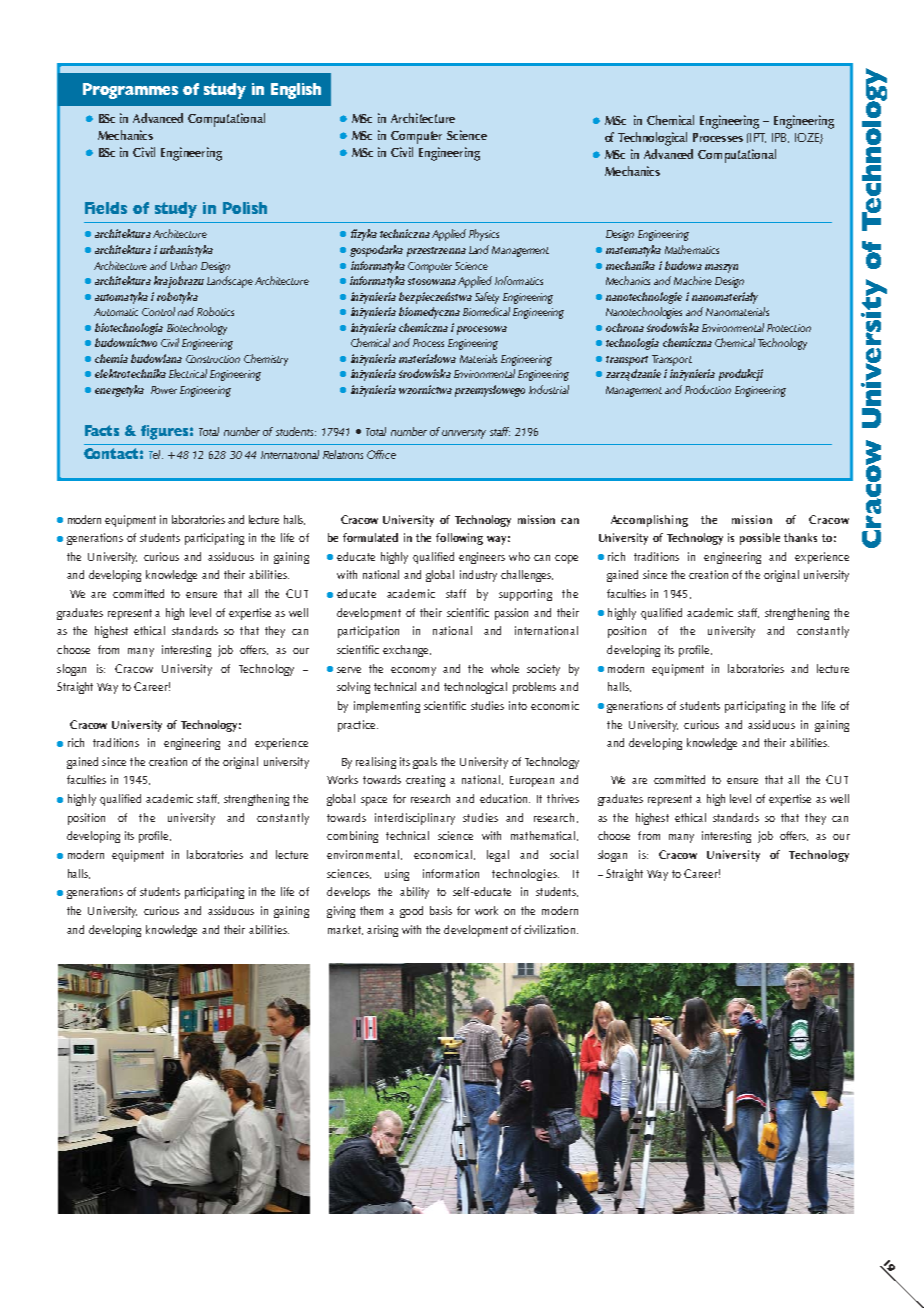 The width and height of the document is (924, 1308). Describe the element at coordinates (459, 539) in the document. I see `following` at that location.
